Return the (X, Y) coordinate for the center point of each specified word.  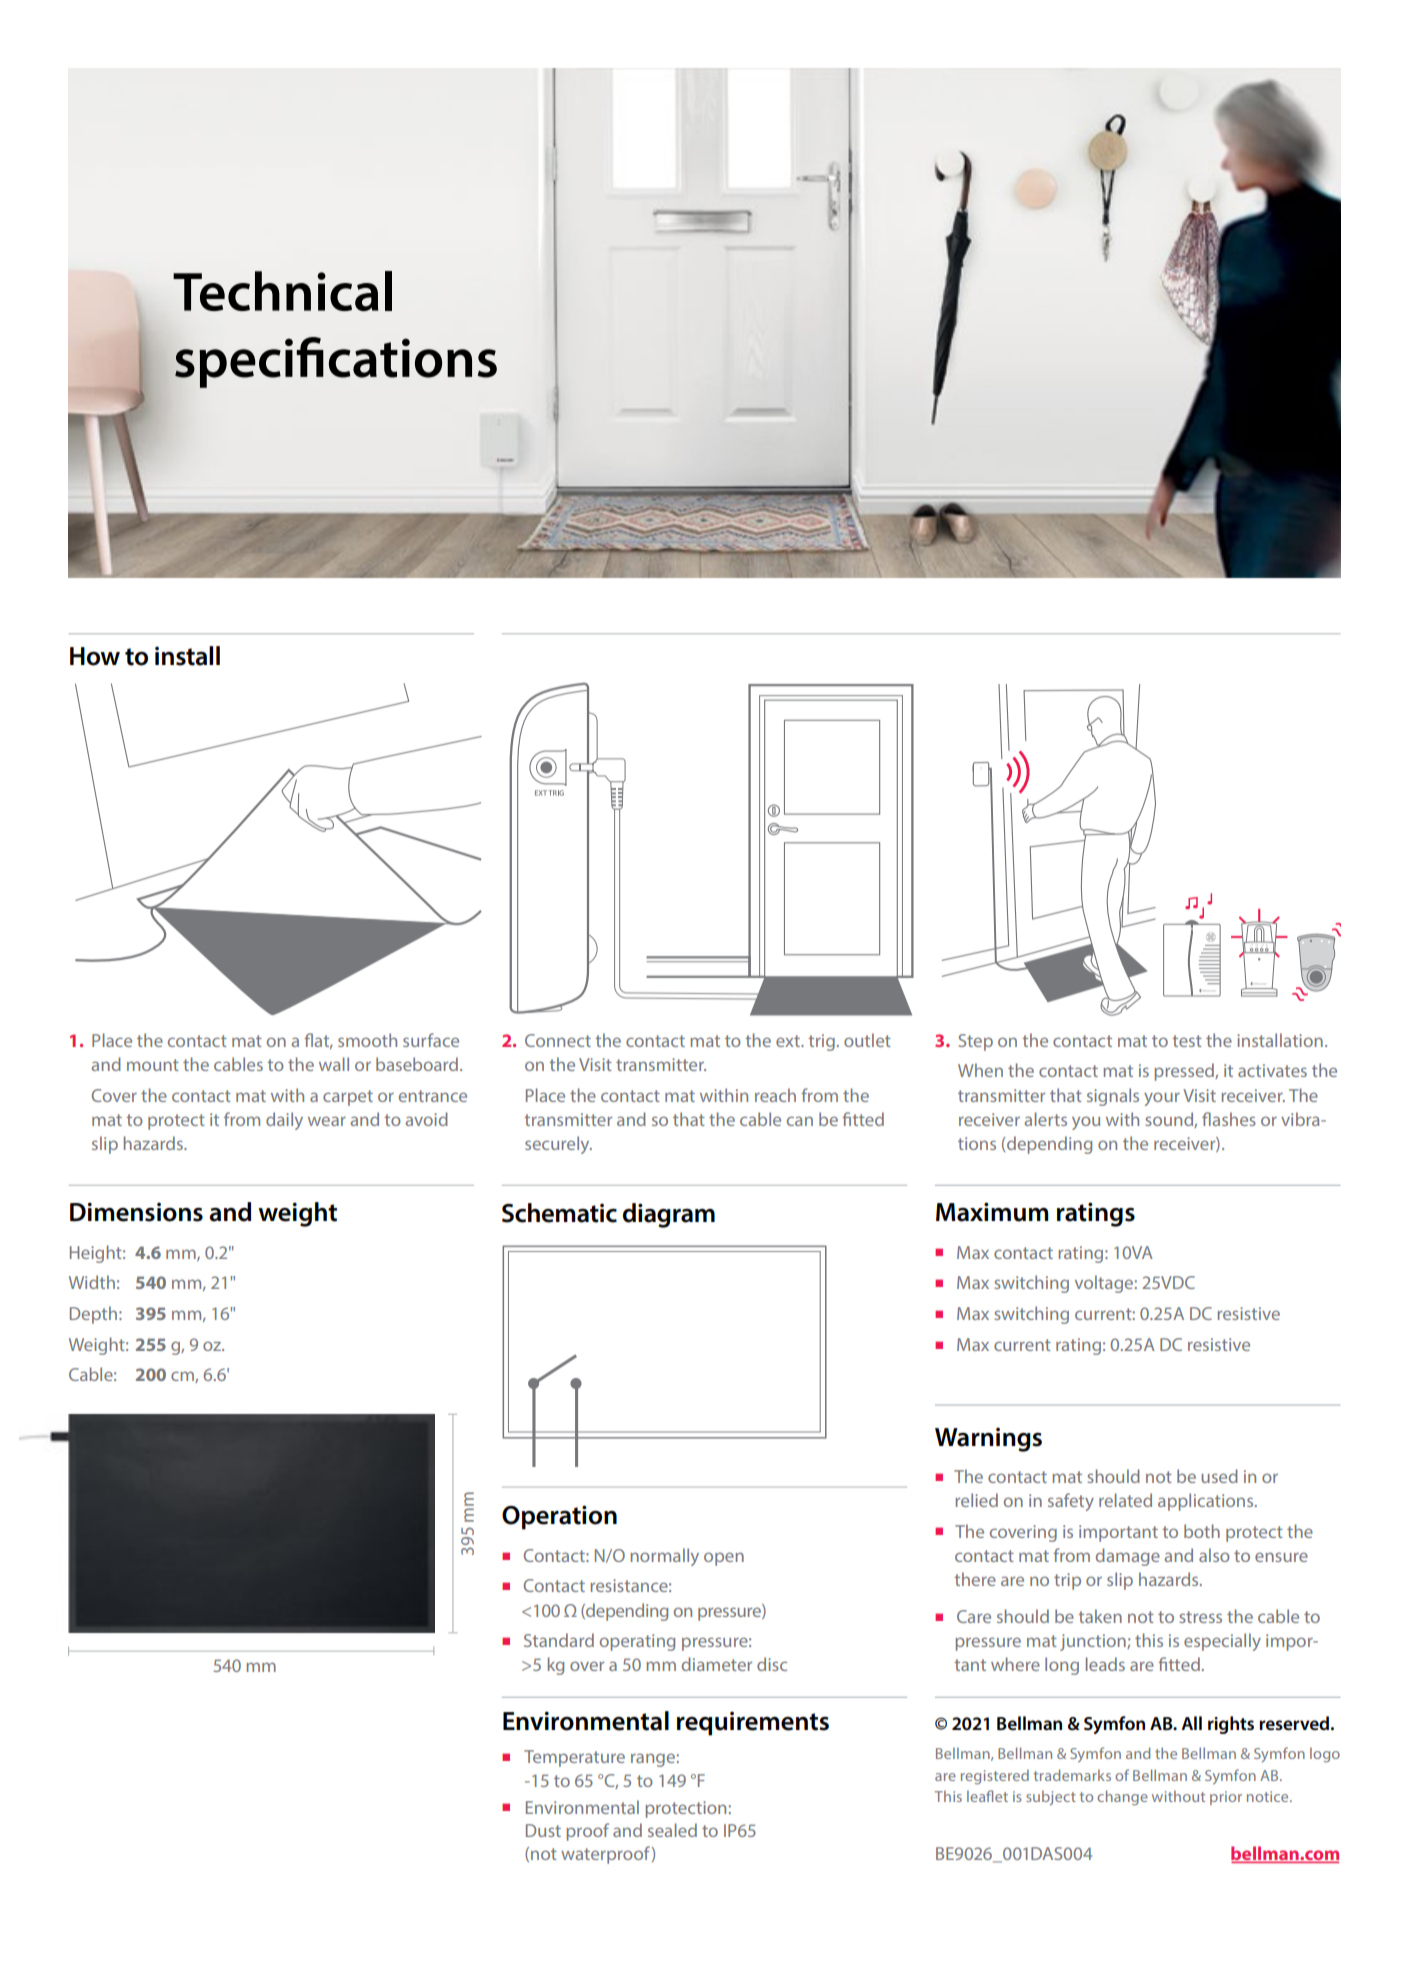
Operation (559, 1517)
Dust (543, 1830)
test (1187, 1041)
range (653, 1760)
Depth (93, 1315)
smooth (367, 1040)
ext (789, 1041)
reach (775, 1095)
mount (153, 1065)
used (1219, 1476)
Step (976, 1042)
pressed (1185, 1072)
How (95, 656)
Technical (282, 291)
